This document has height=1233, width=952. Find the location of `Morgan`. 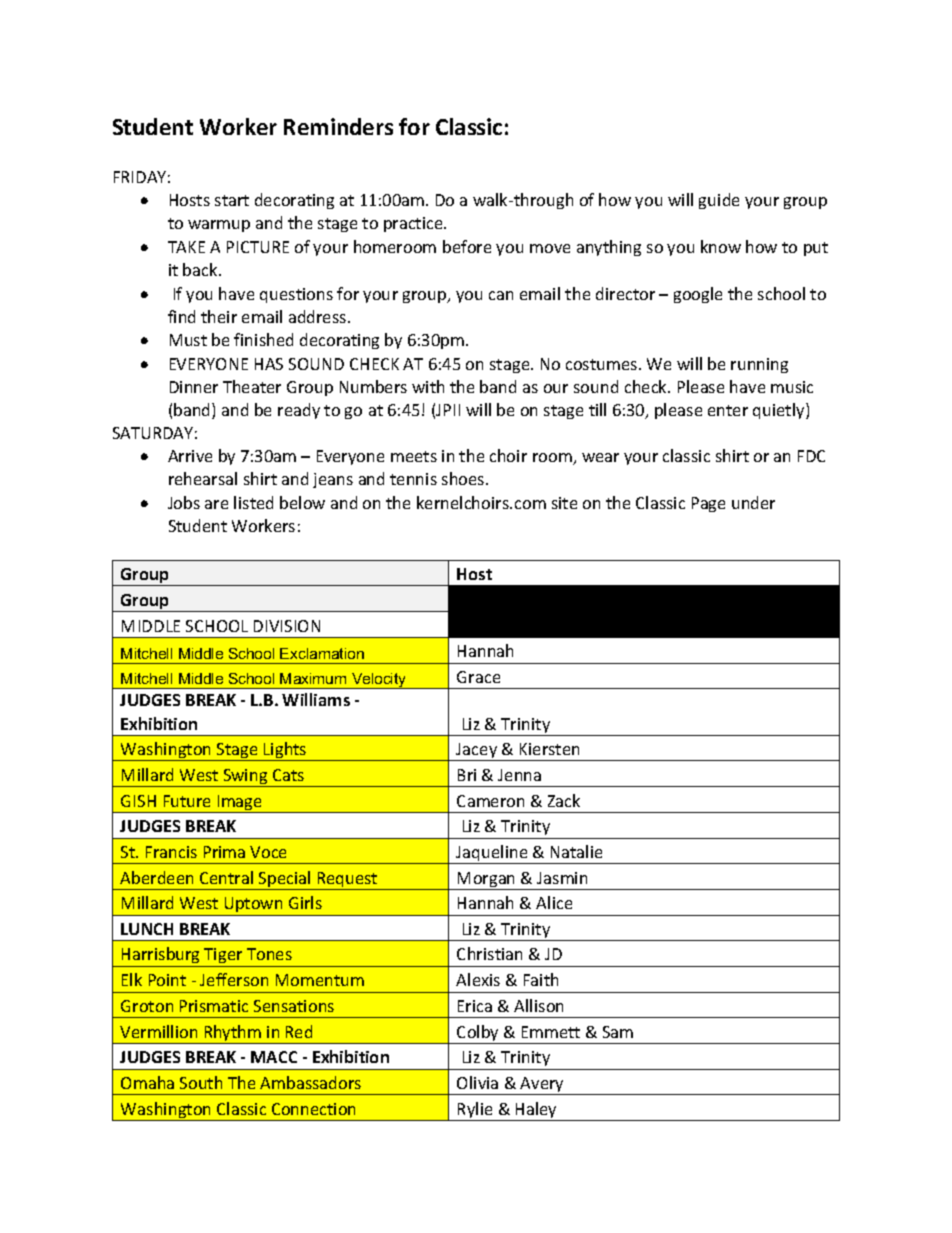

Morgan is located at coordinates (487, 881).
